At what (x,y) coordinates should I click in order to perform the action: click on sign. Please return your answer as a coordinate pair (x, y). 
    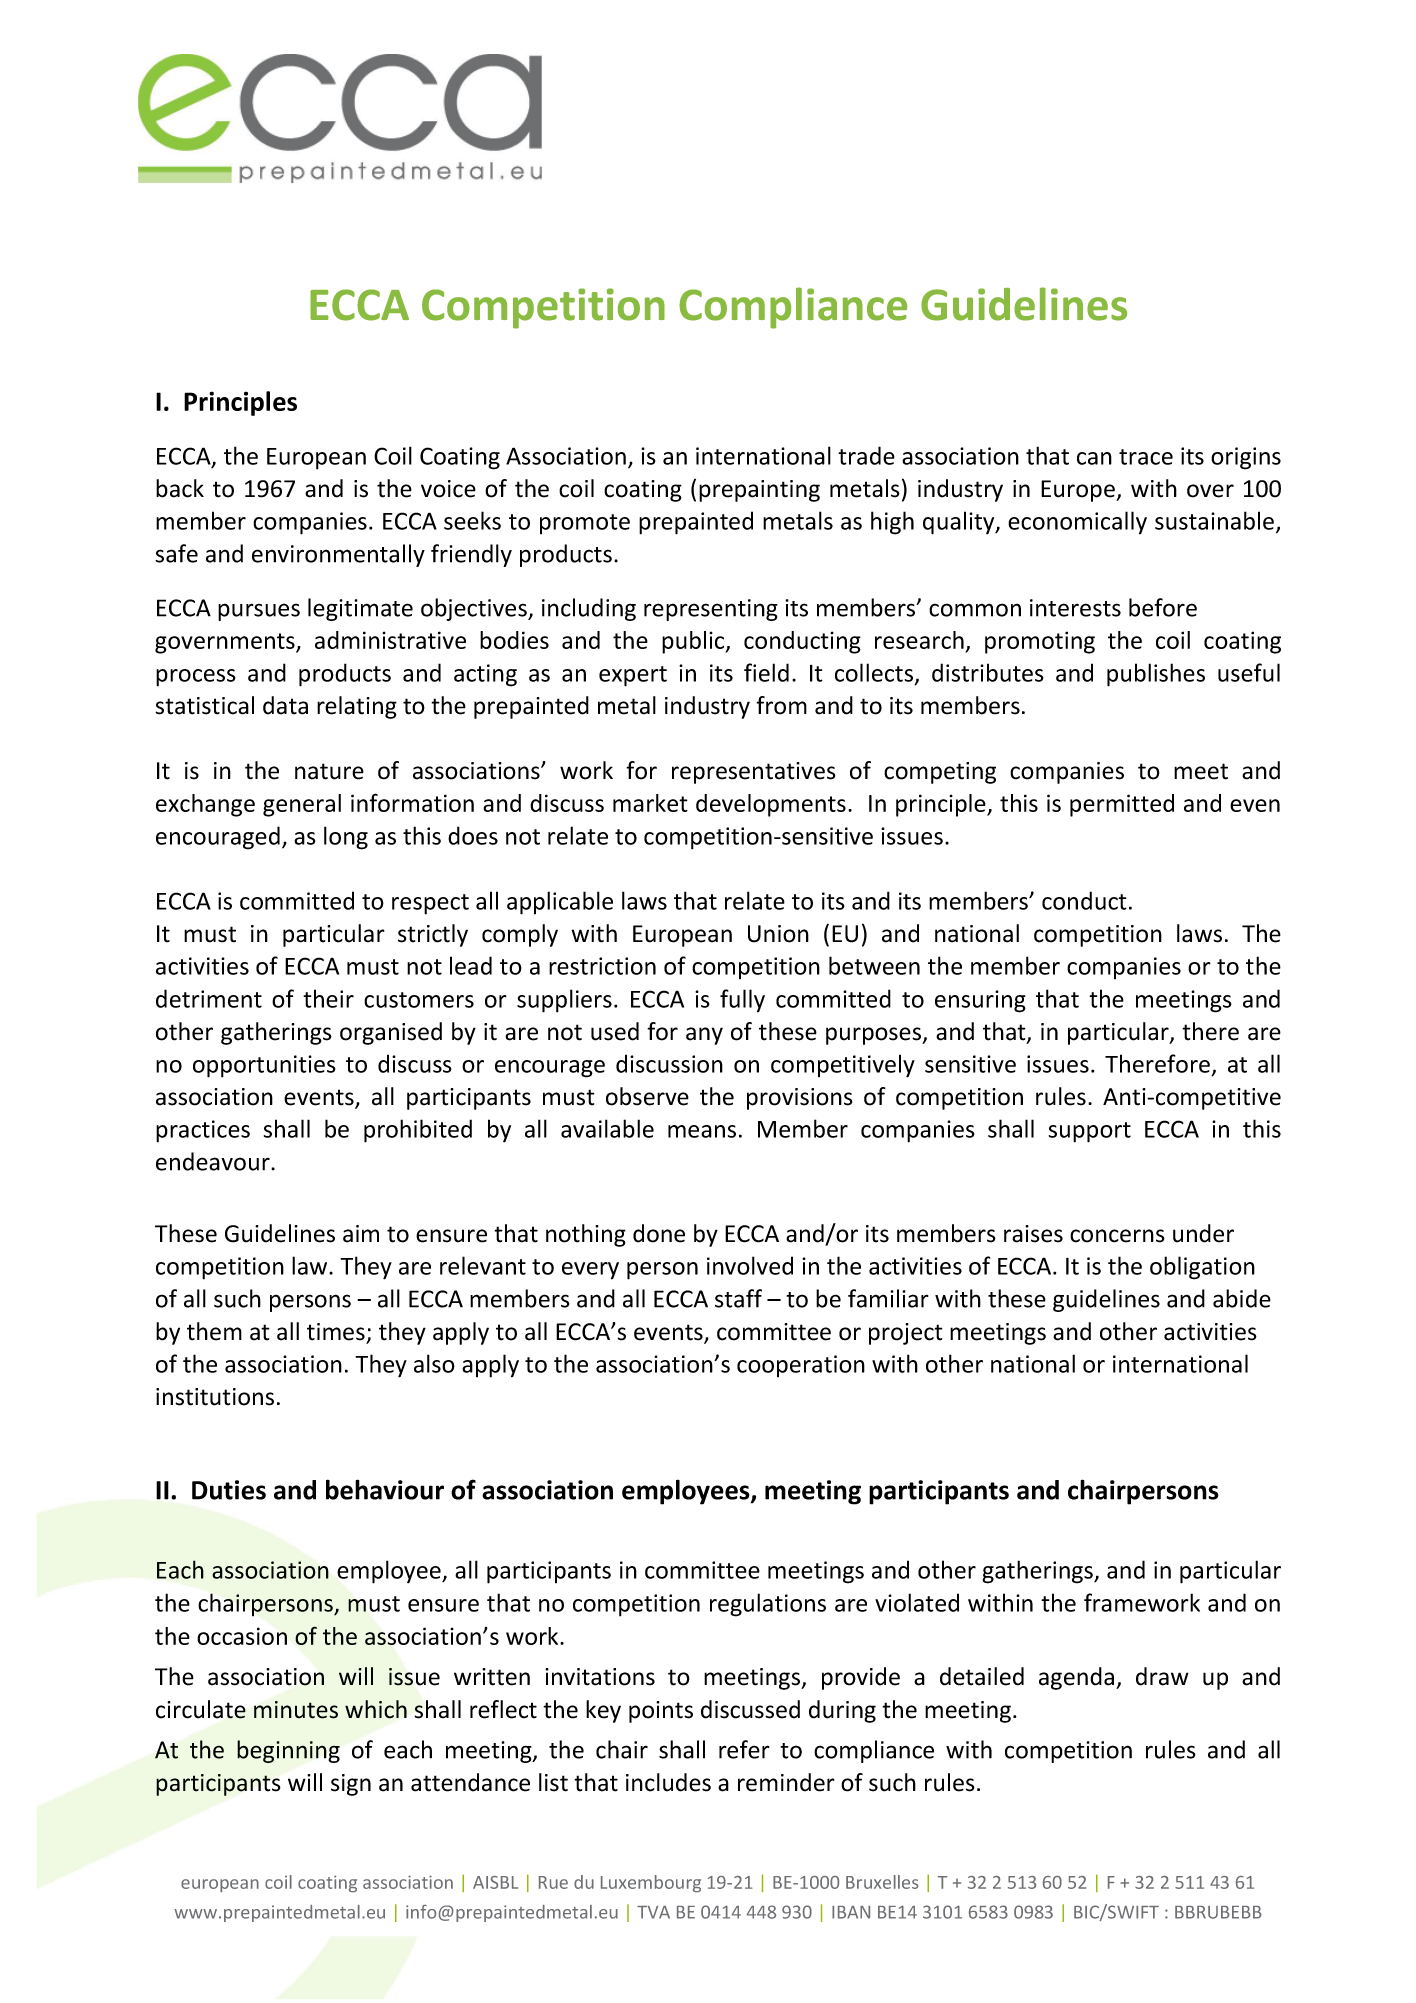
    Looking at the image, I should click on (351, 1785).
